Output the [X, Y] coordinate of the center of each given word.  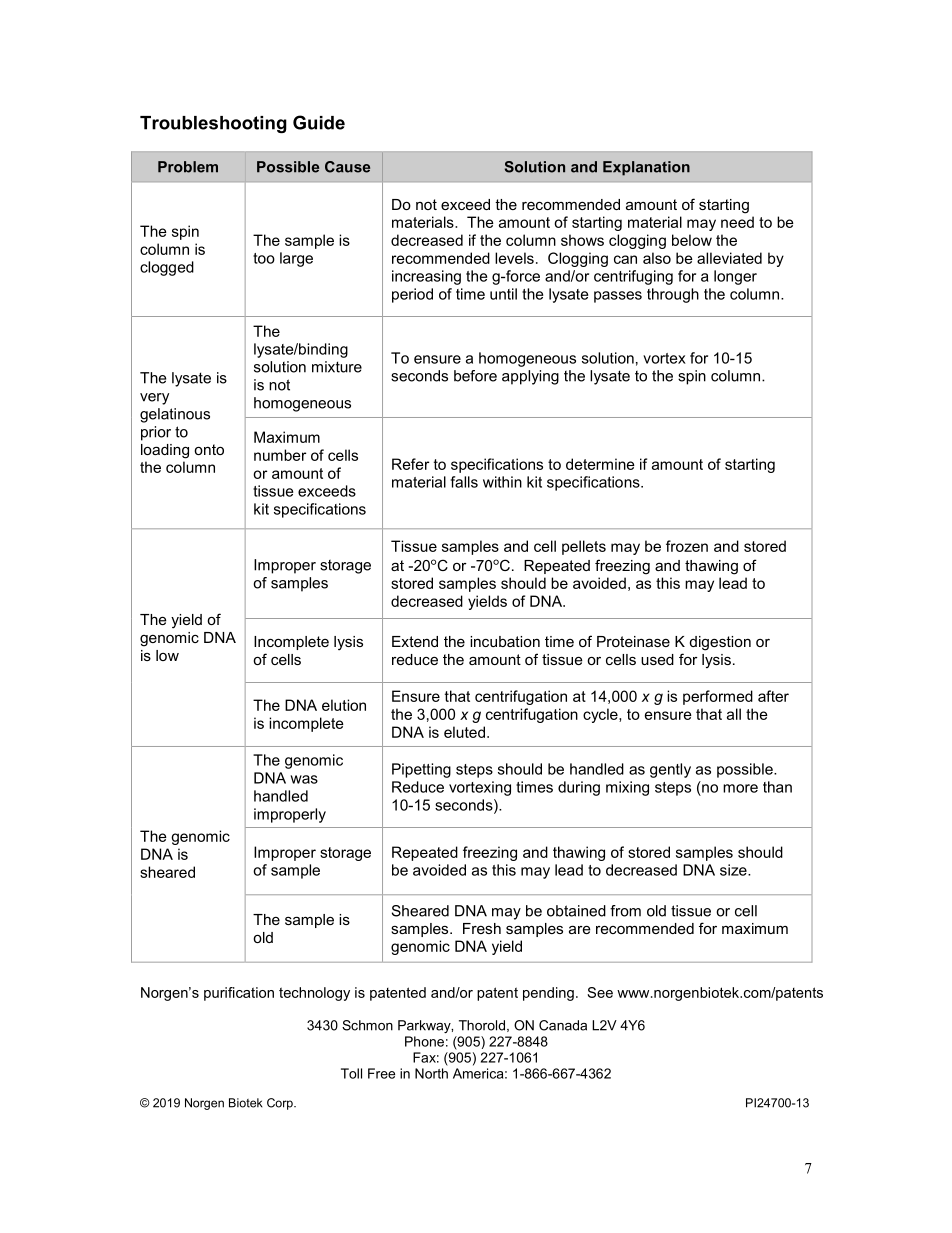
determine [600, 464]
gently [670, 770]
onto [209, 449]
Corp [281, 1104]
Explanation [646, 168]
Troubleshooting [213, 124]
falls [464, 482]
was [304, 779]
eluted [464, 732]
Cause [347, 167]
